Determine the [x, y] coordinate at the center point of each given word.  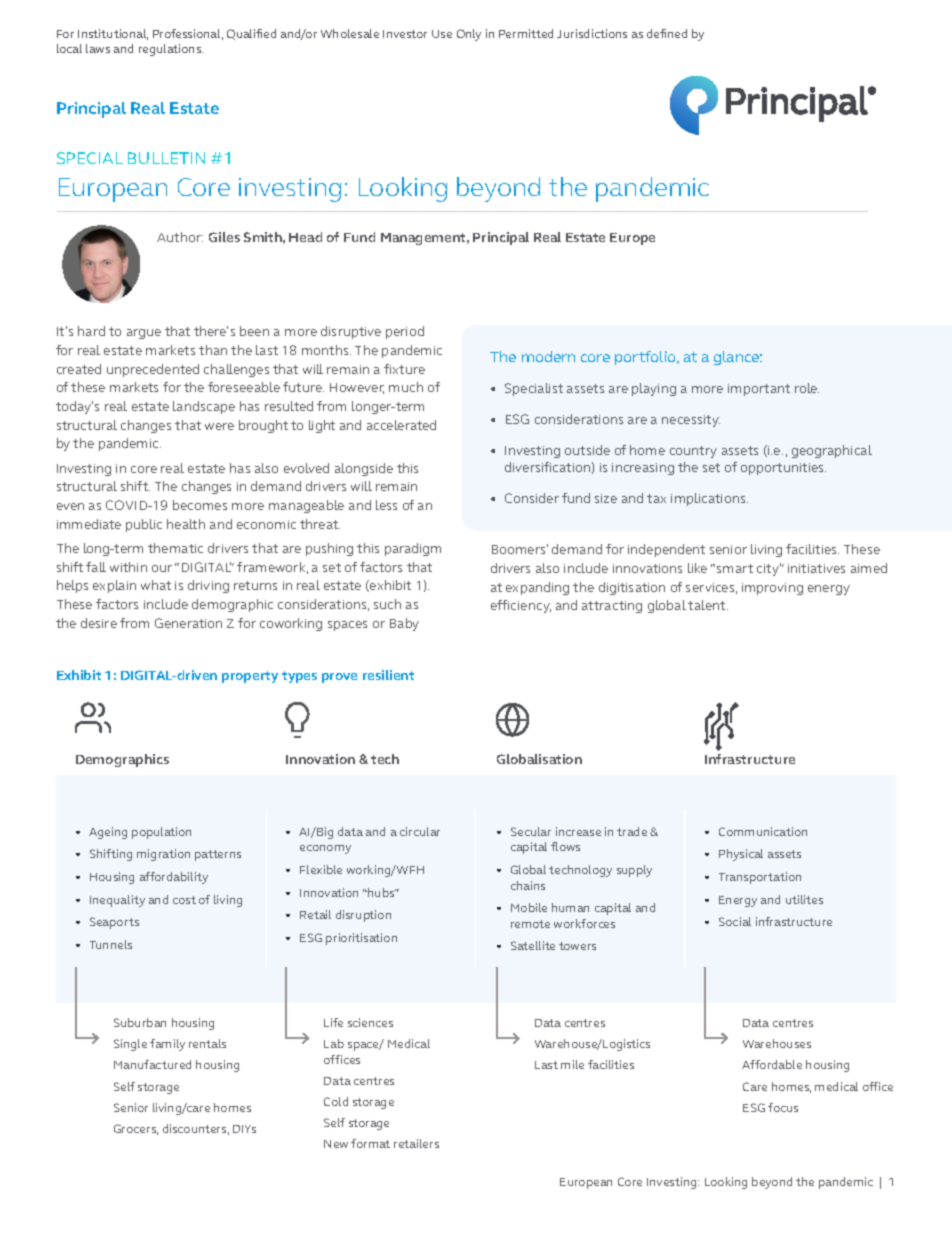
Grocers [136, 1129]
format [370, 1143]
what [156, 585]
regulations [171, 50]
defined [667, 33]
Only [469, 35]
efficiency [521, 606]
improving [772, 589]
